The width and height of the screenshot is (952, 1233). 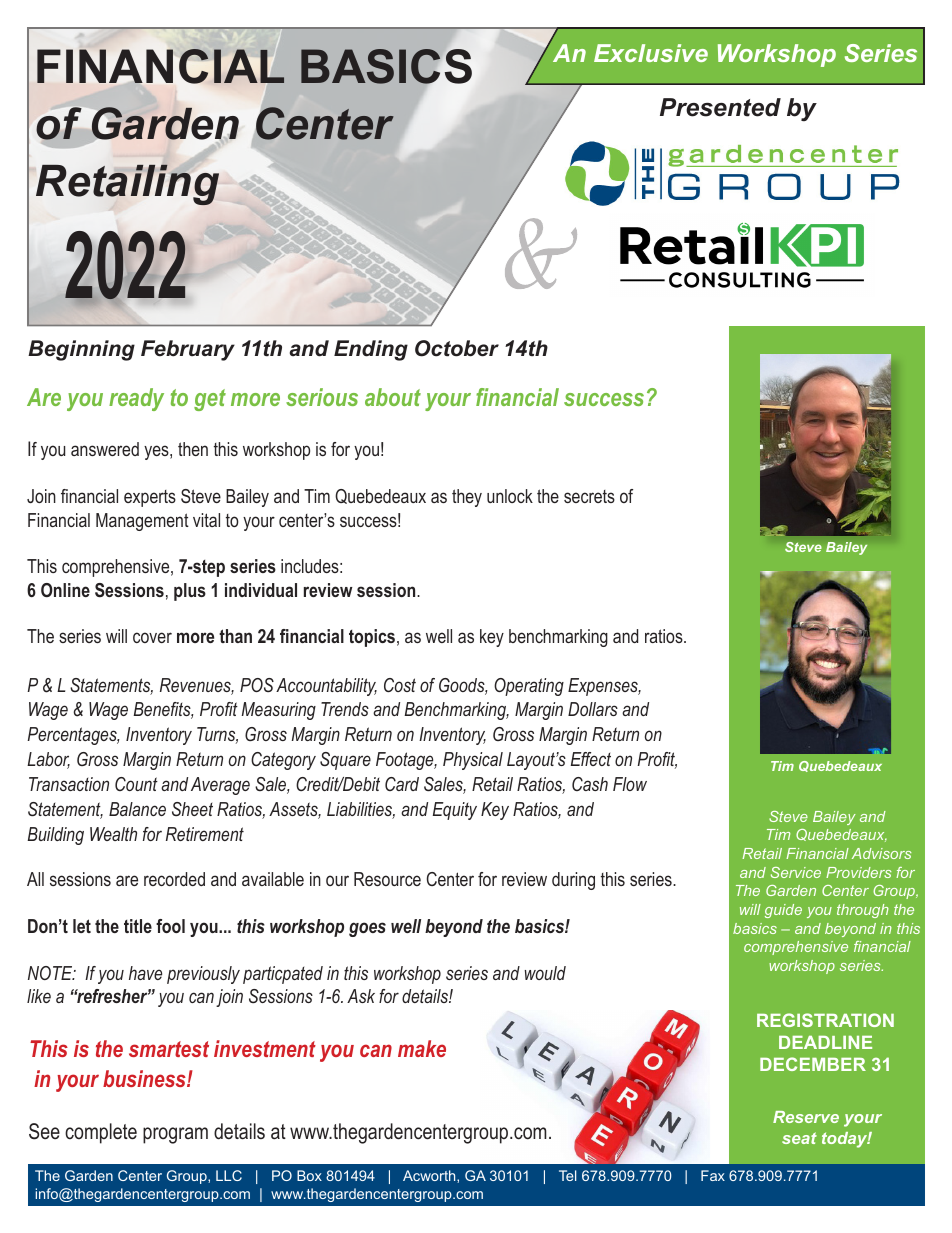 I want to click on recorded, so click(x=174, y=879).
